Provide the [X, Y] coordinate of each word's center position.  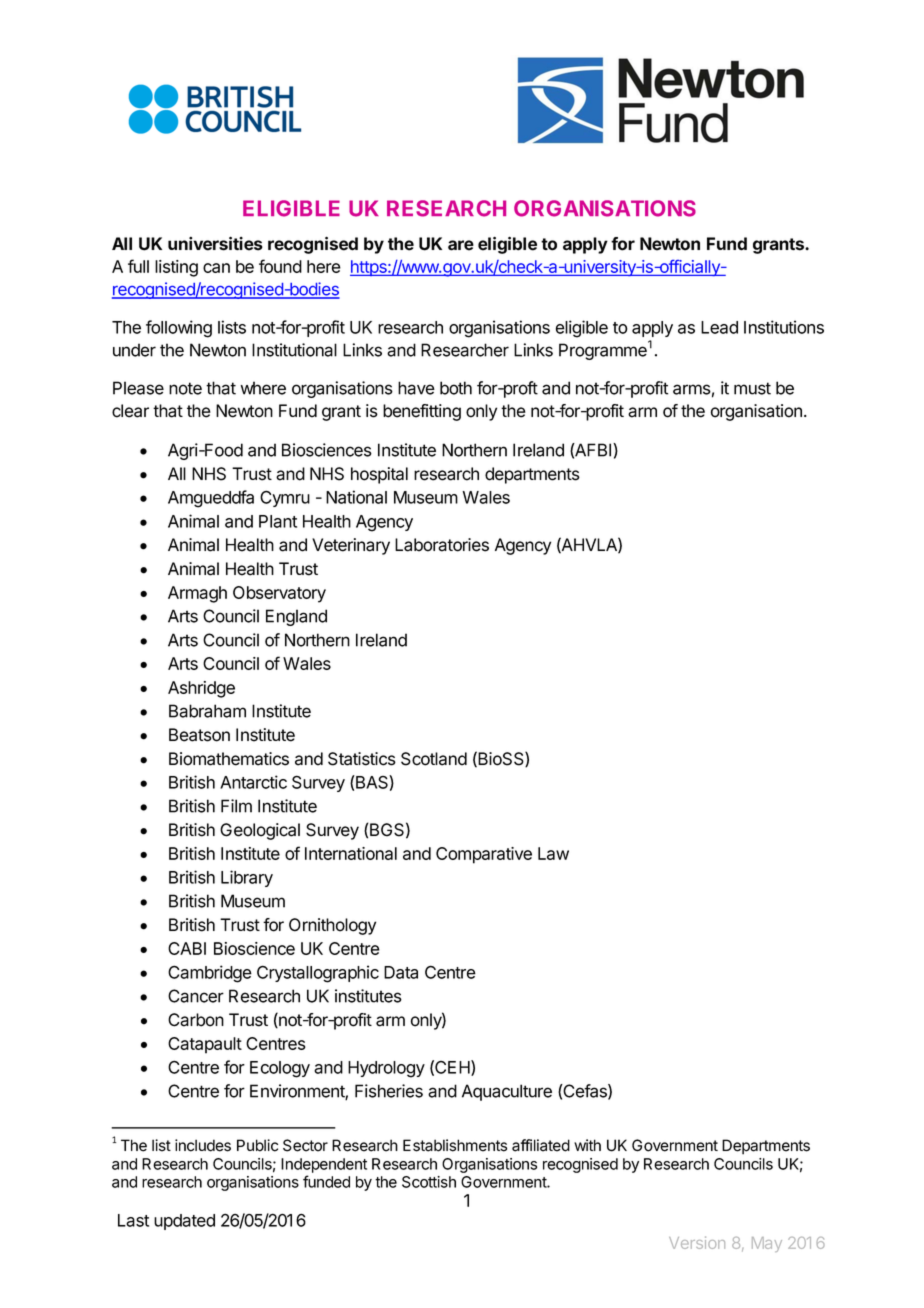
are [461, 245]
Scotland [434, 759]
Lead [719, 327]
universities [215, 243]
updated [184, 1222]
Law [553, 853]
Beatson [199, 735]
